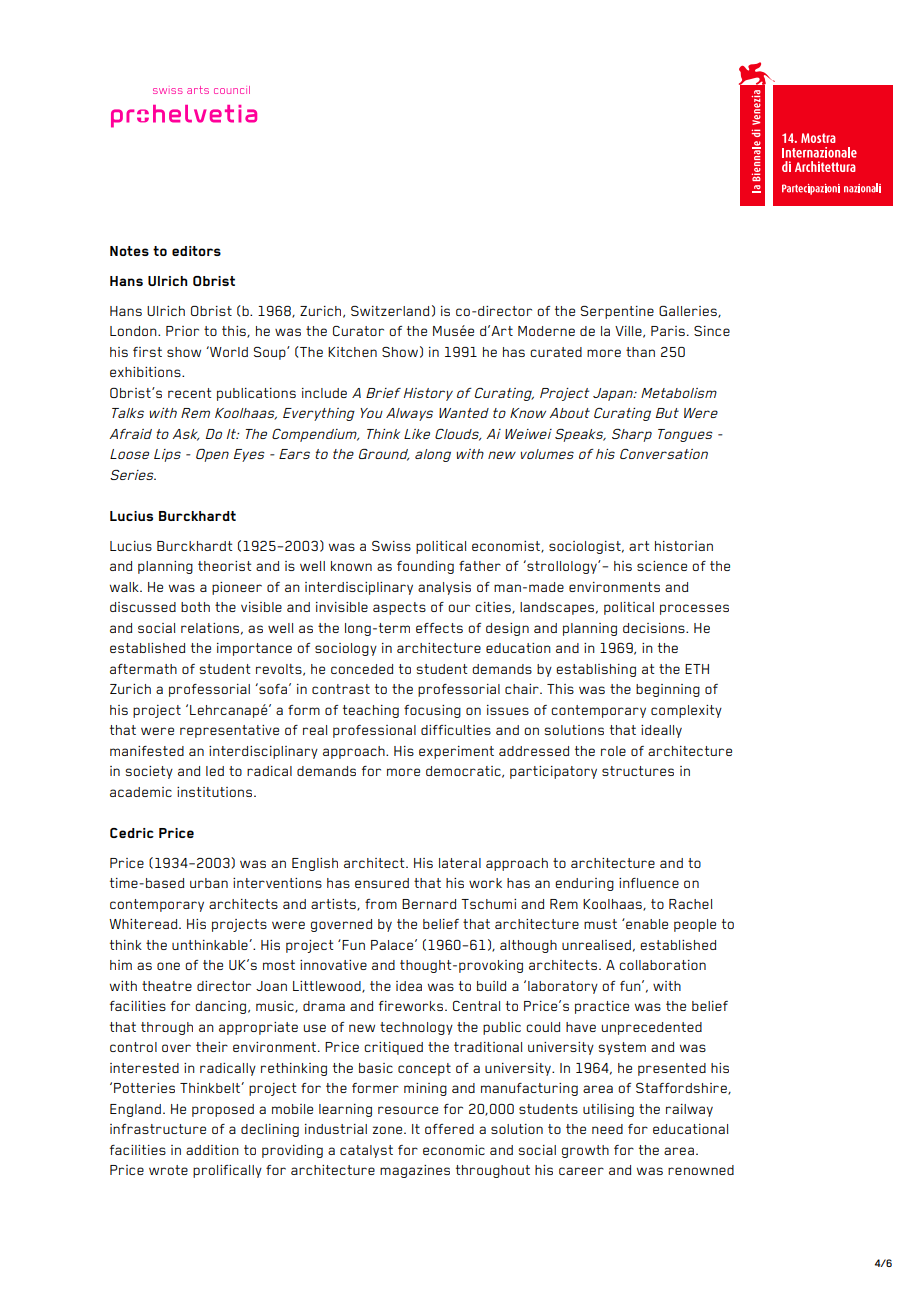  Describe the element at coordinates (390, 311) in the document. I see `Switzerland` at that location.
